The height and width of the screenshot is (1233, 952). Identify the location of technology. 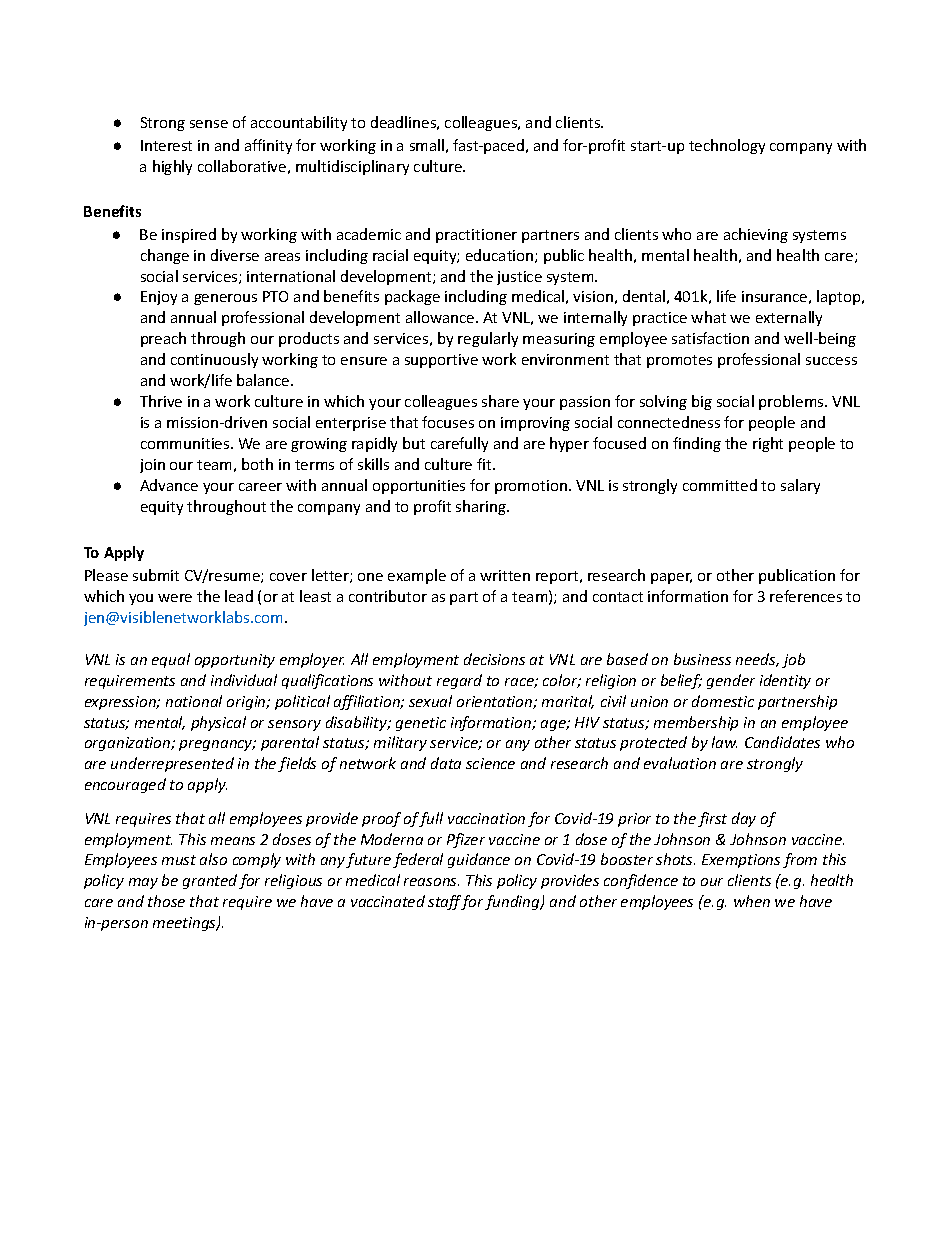
(727, 146).
